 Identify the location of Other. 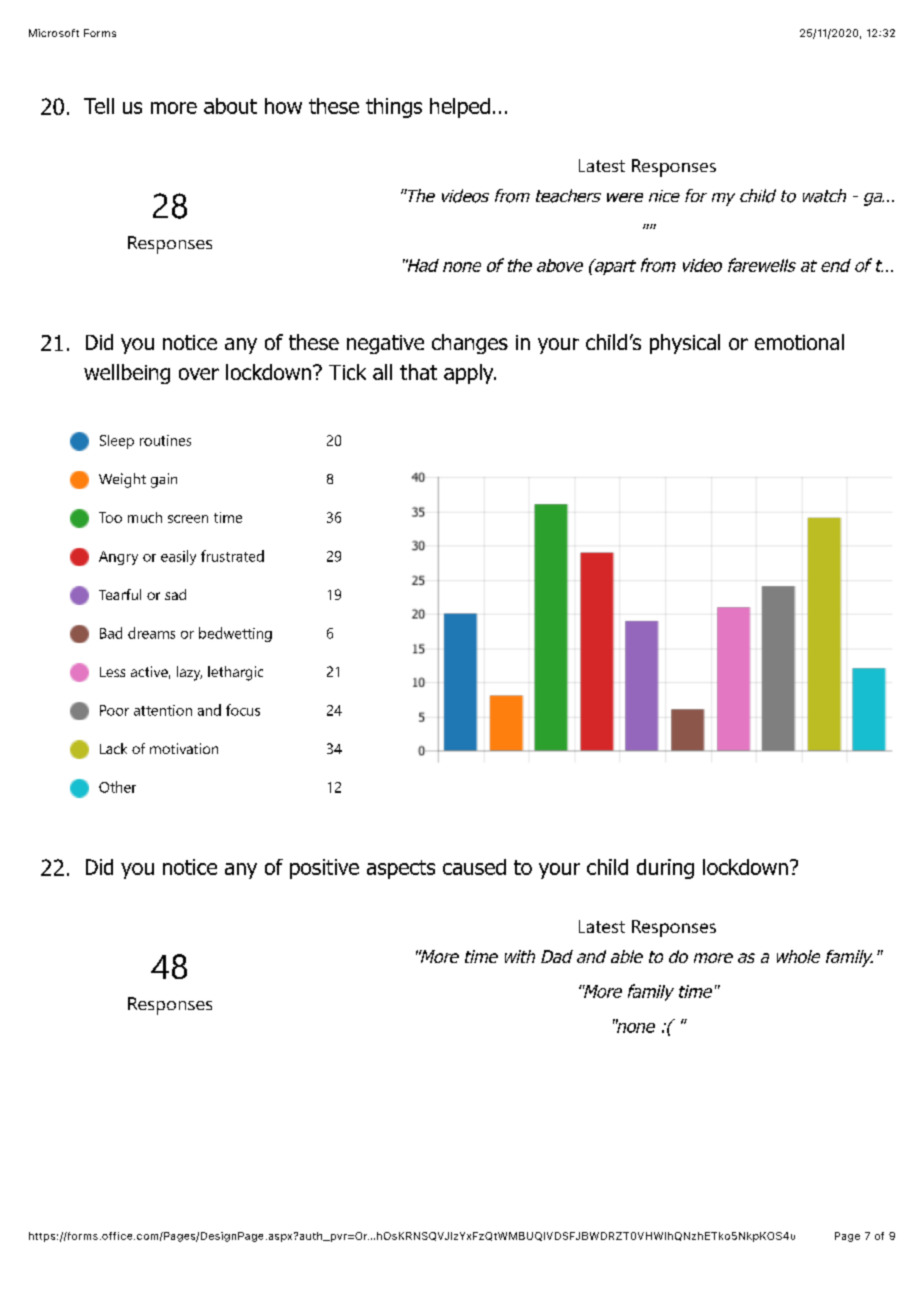
(117, 787).
